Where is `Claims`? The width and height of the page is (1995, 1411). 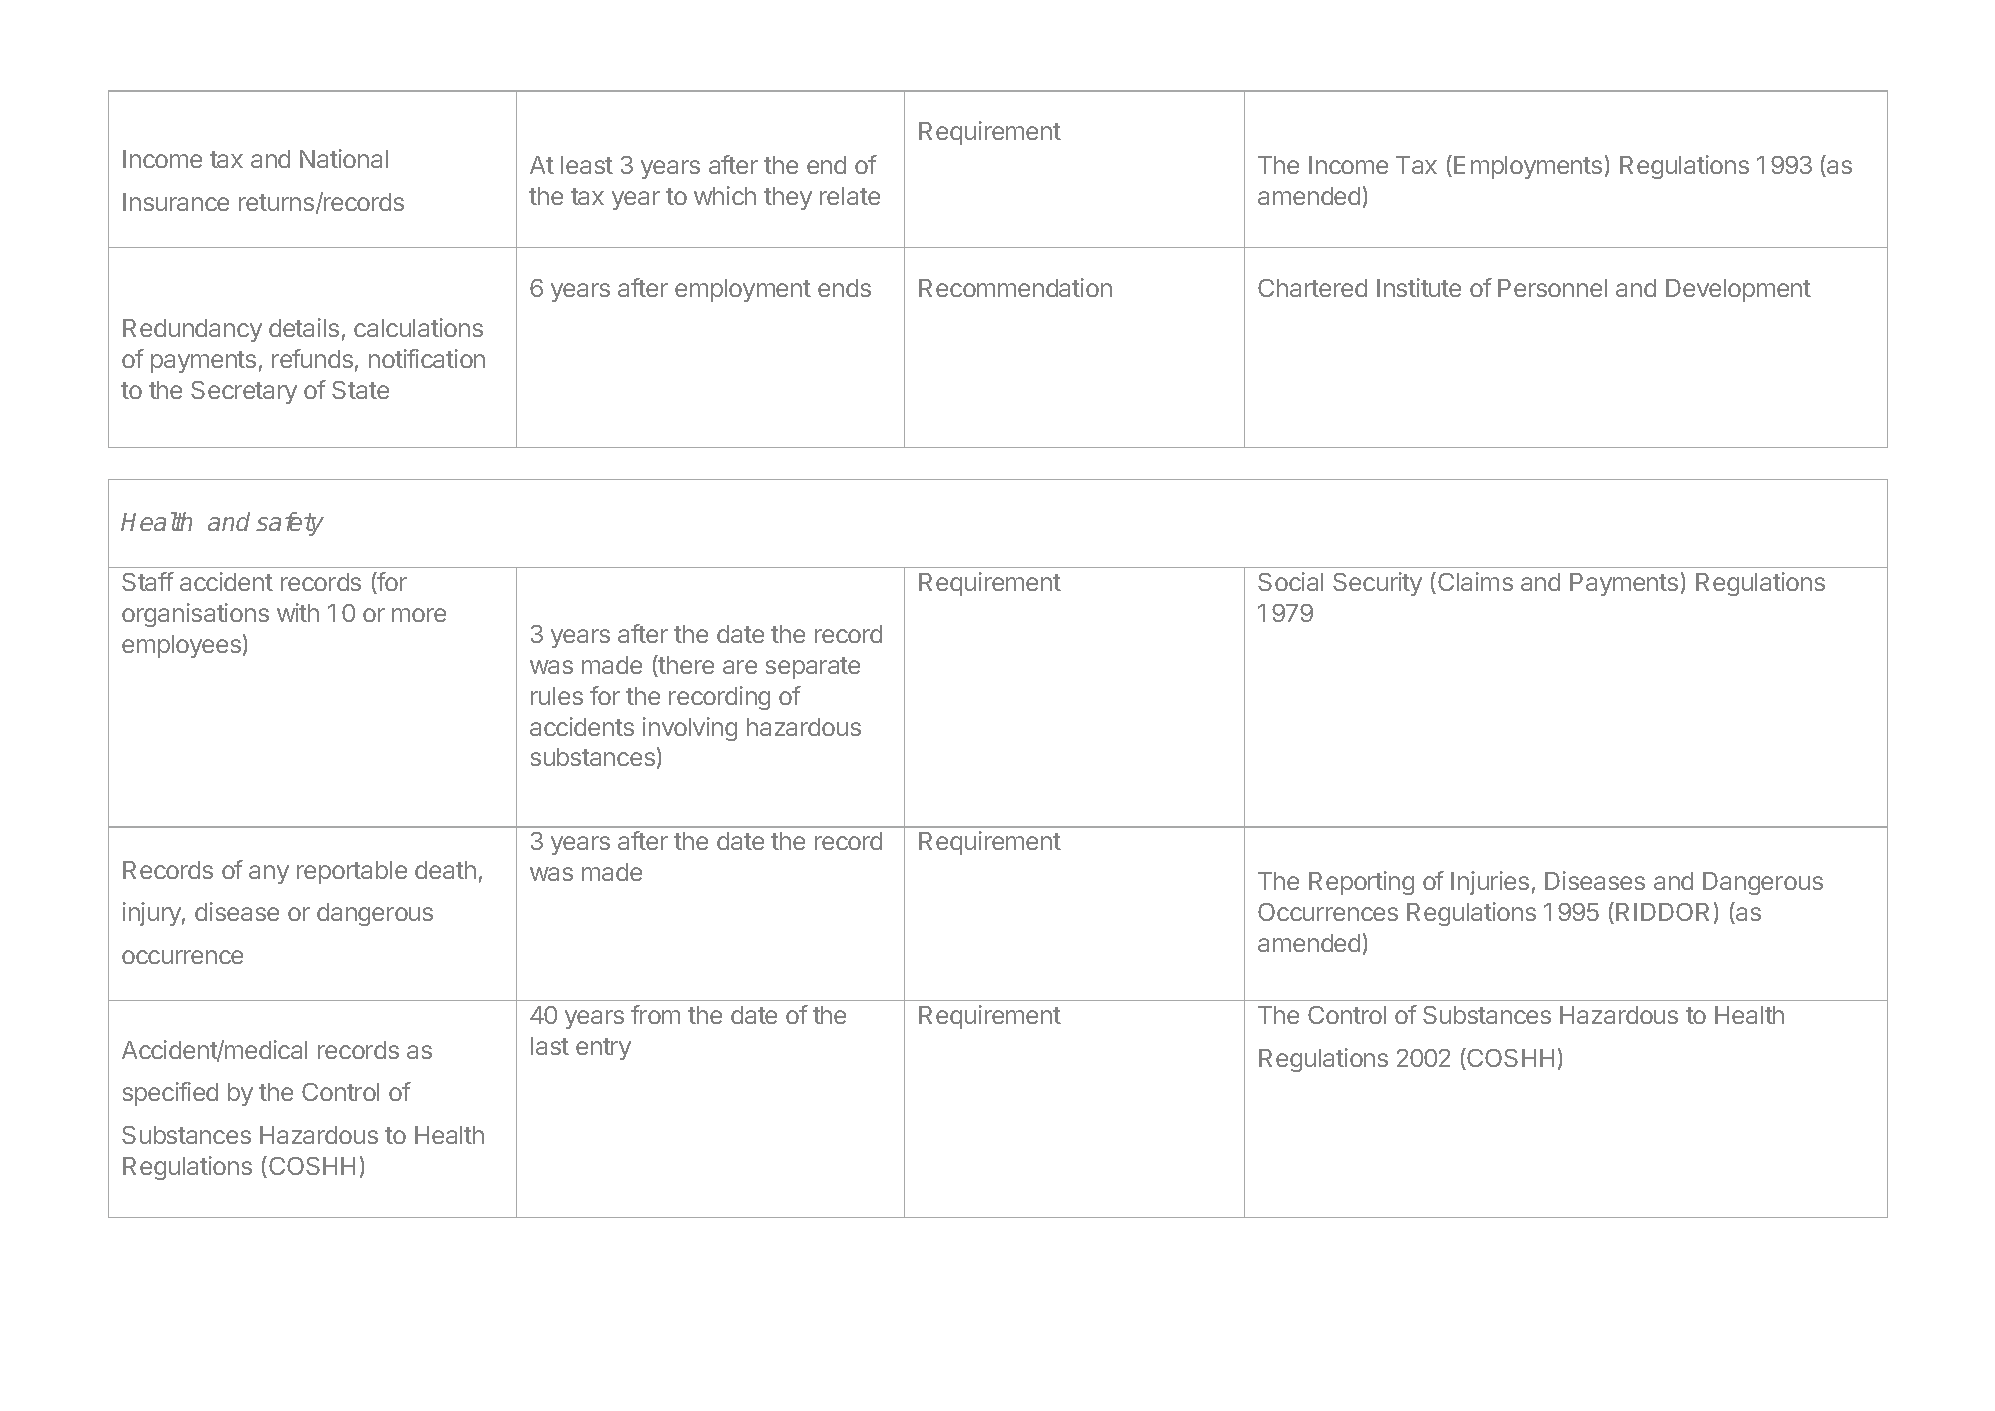
Claims is located at coordinates (1475, 581).
